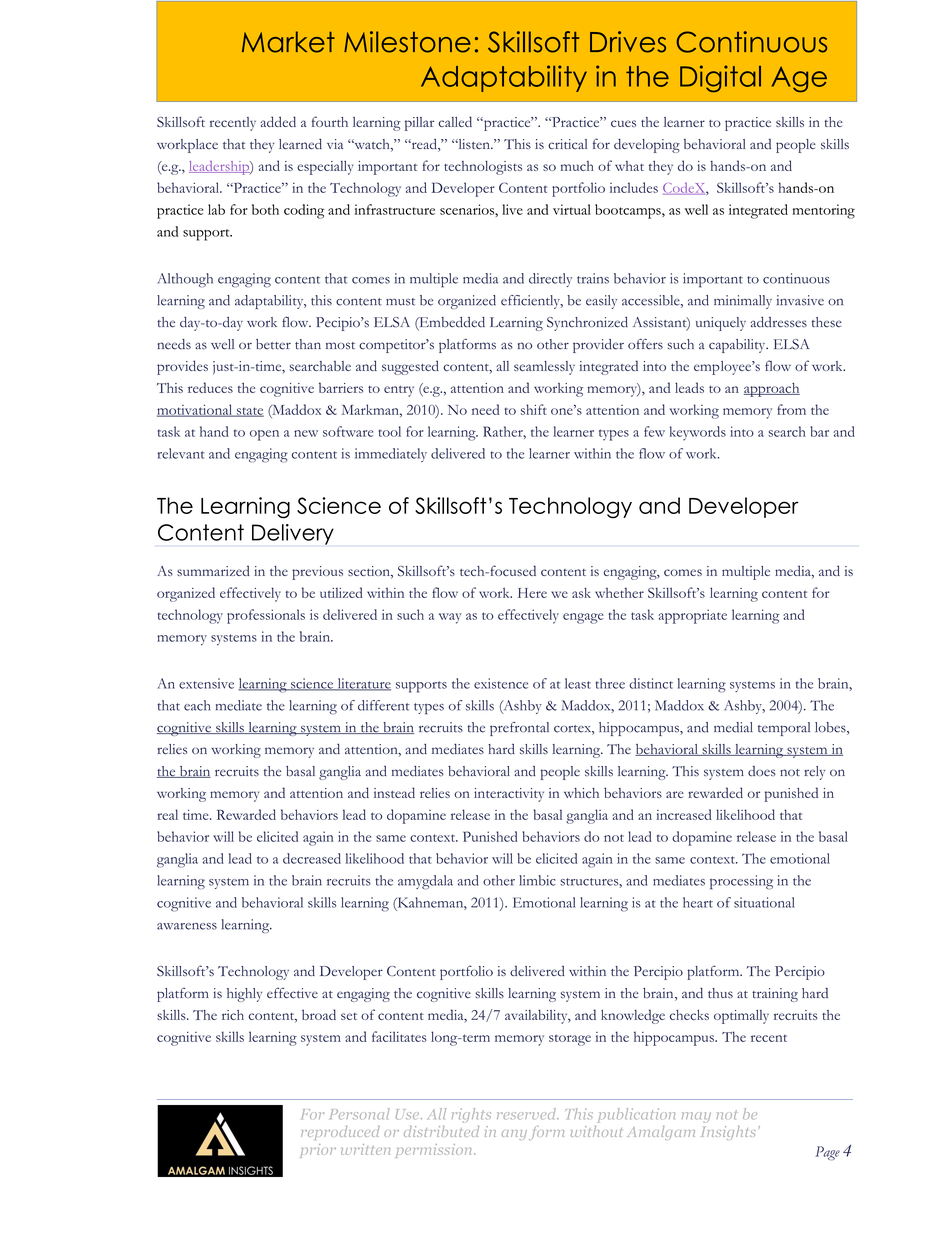 The height and width of the image is (1233, 952). I want to click on processing, so click(741, 882).
